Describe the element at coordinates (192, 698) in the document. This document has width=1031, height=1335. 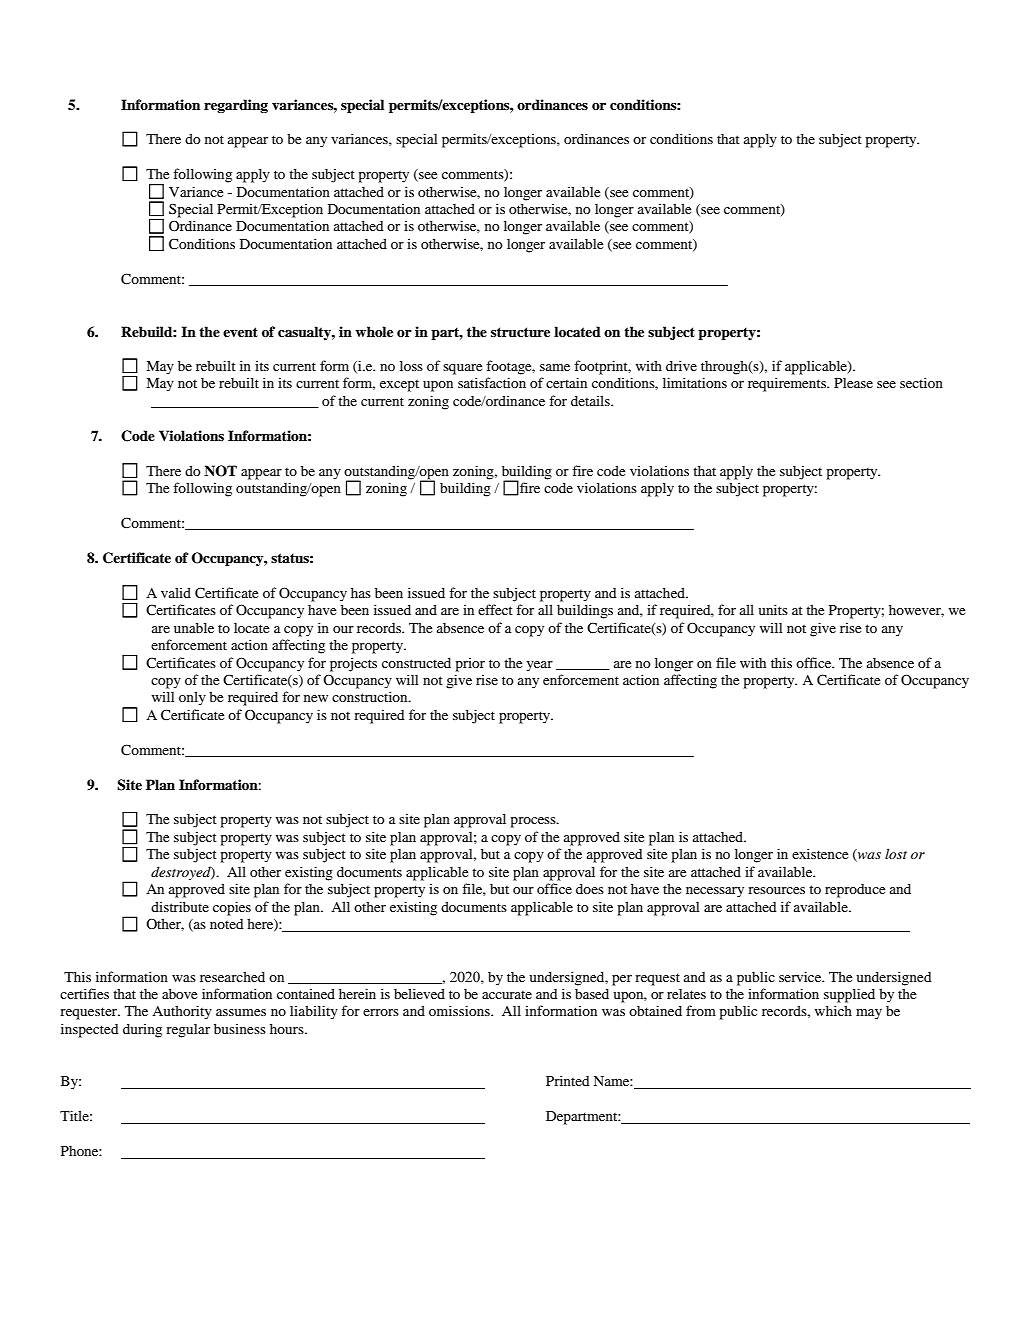
I see `only` at that location.
